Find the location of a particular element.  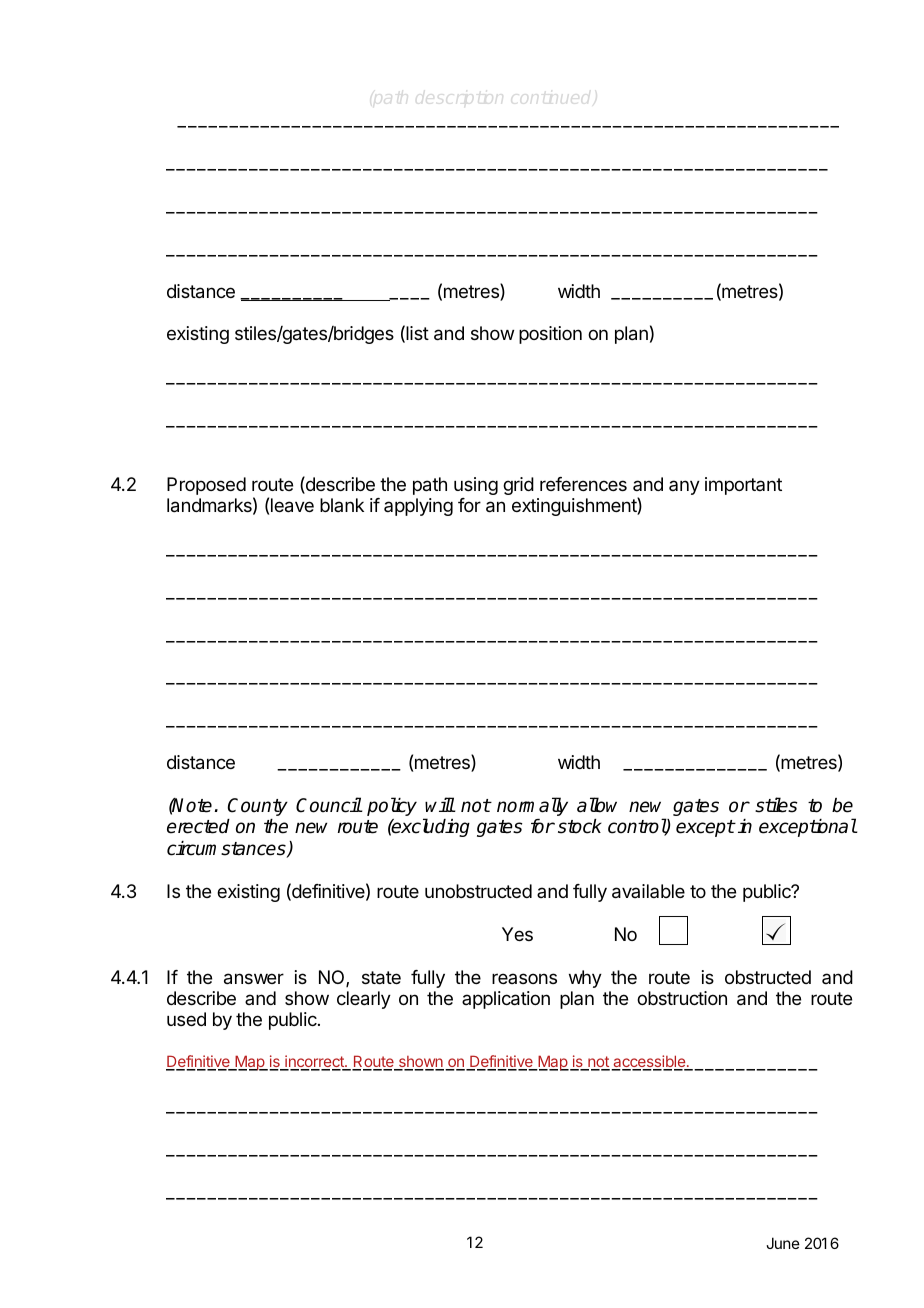

position is located at coordinates (550, 335).
